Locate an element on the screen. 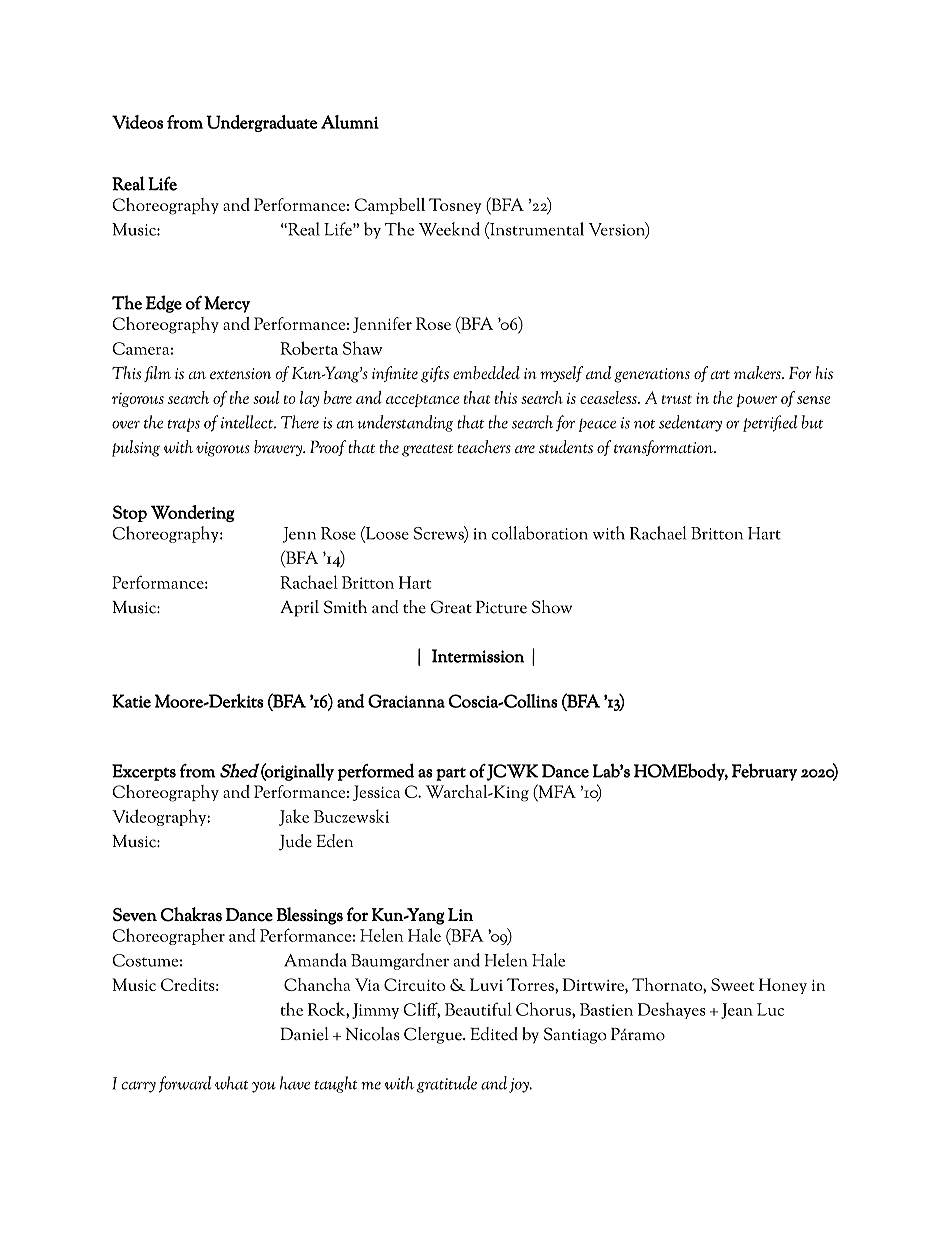 Image resolution: width=952 pixels, height=1233 pixels. Picture is located at coordinates (501, 607).
